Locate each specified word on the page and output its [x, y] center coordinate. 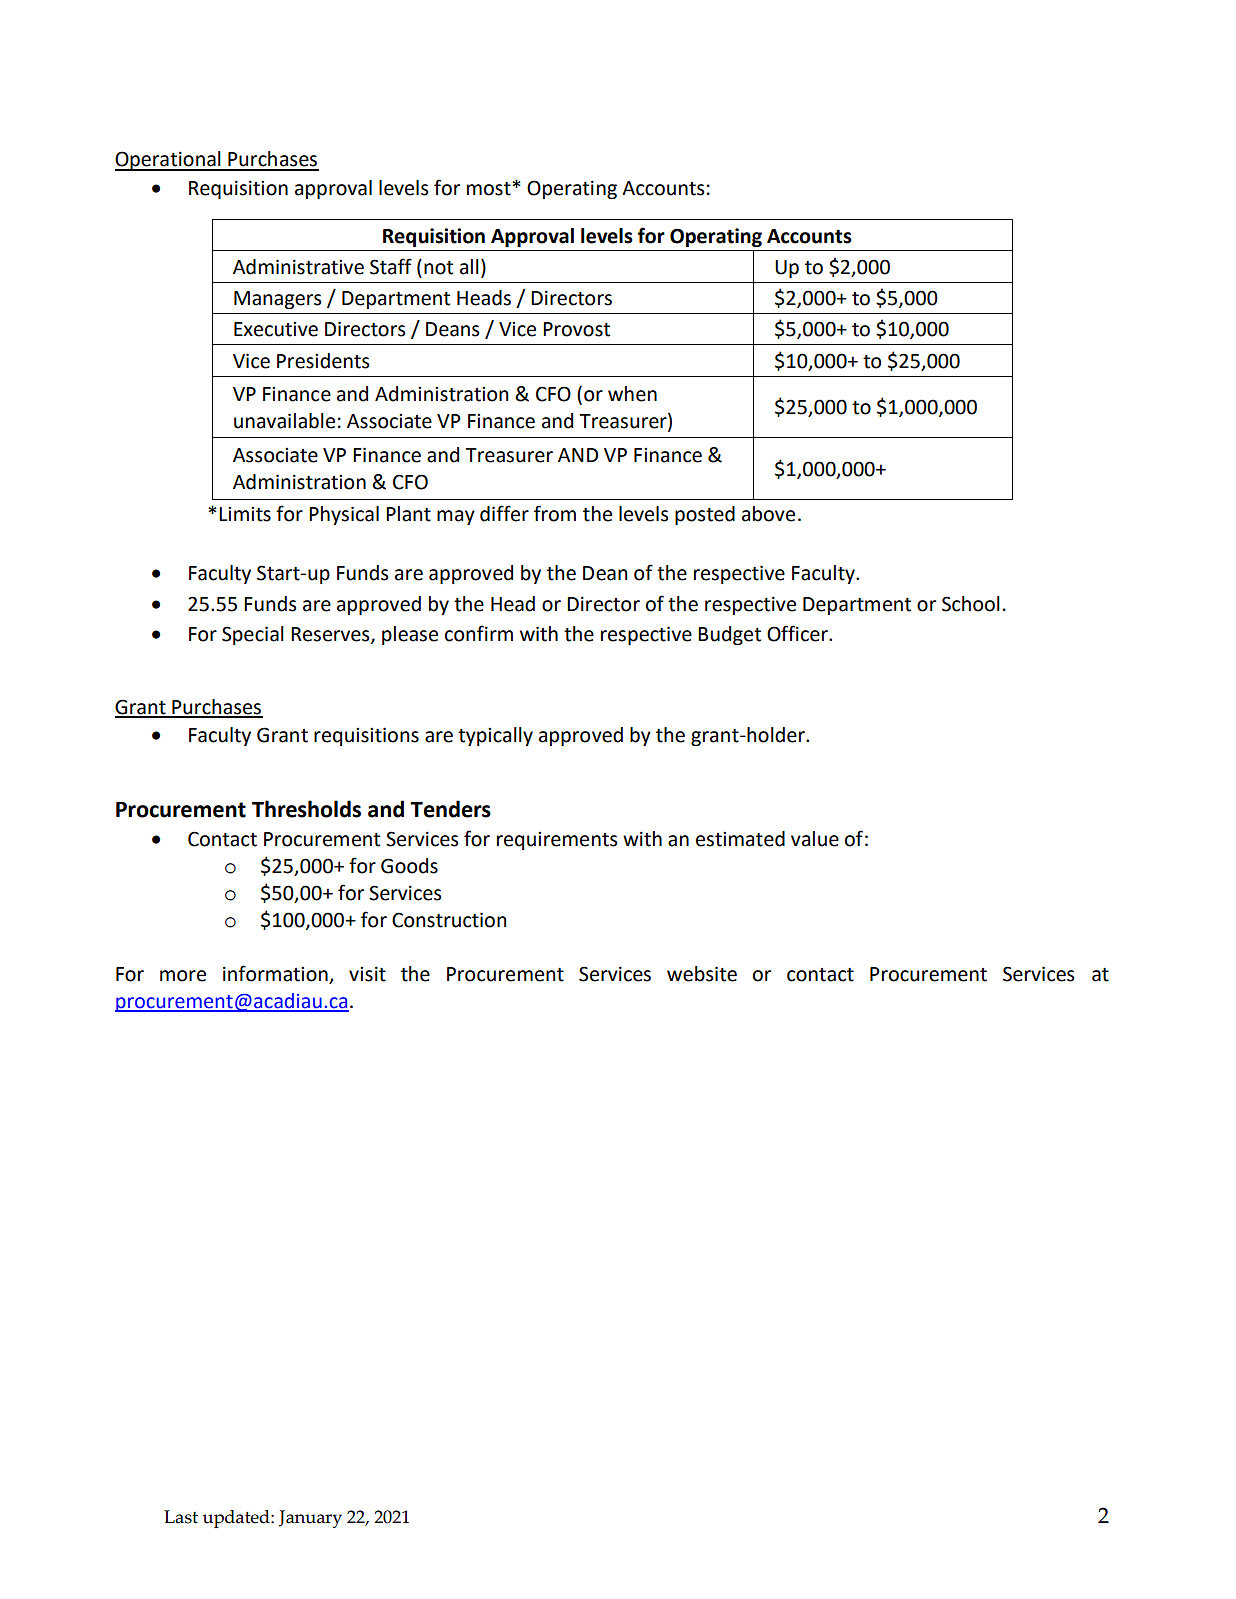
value [815, 839]
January [310, 1519]
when [632, 394]
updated [237, 1519]
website [702, 974]
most [490, 189]
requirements [557, 841]
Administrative [298, 267]
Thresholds [306, 809]
